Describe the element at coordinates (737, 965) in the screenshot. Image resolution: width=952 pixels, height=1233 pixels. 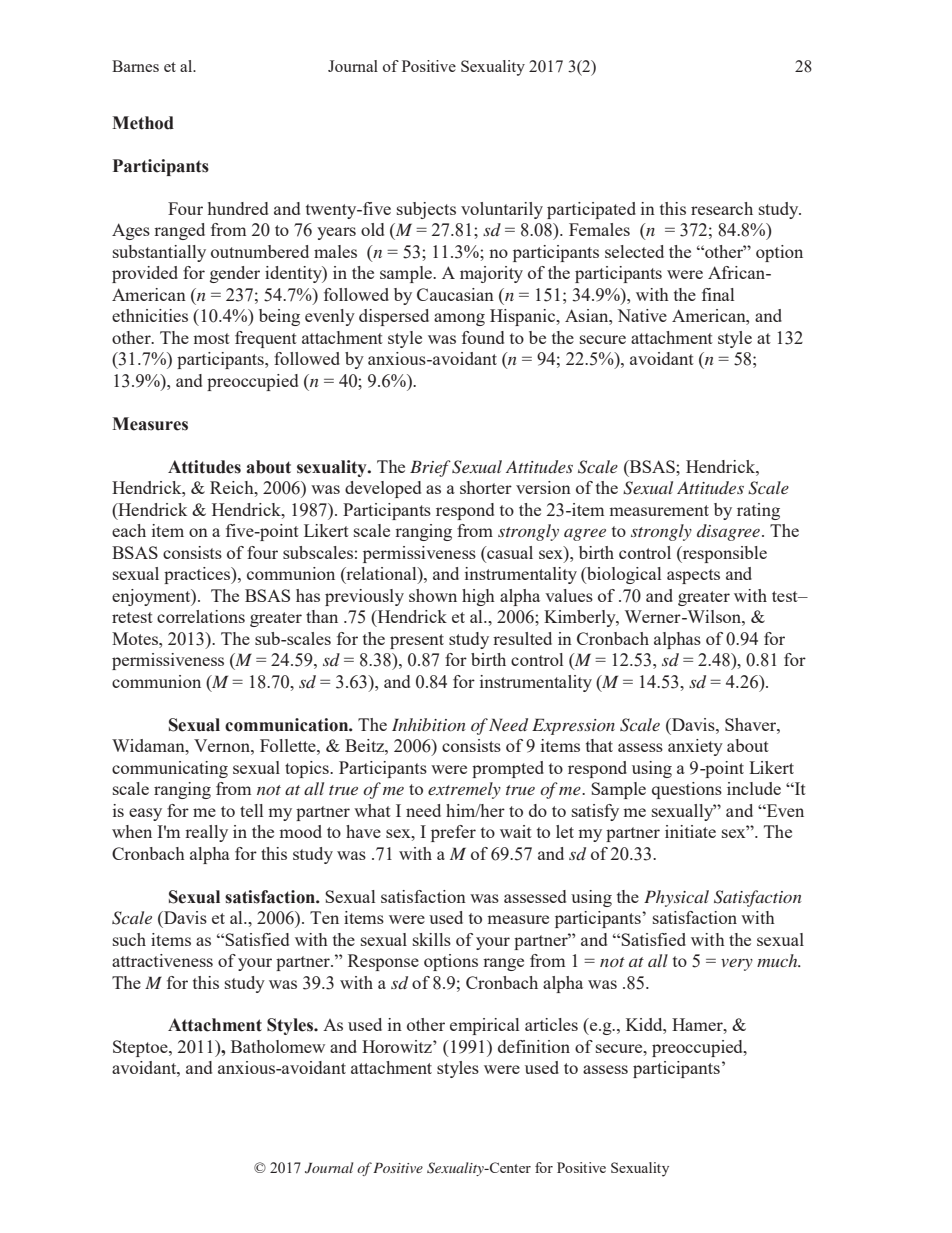
I see `very` at that location.
